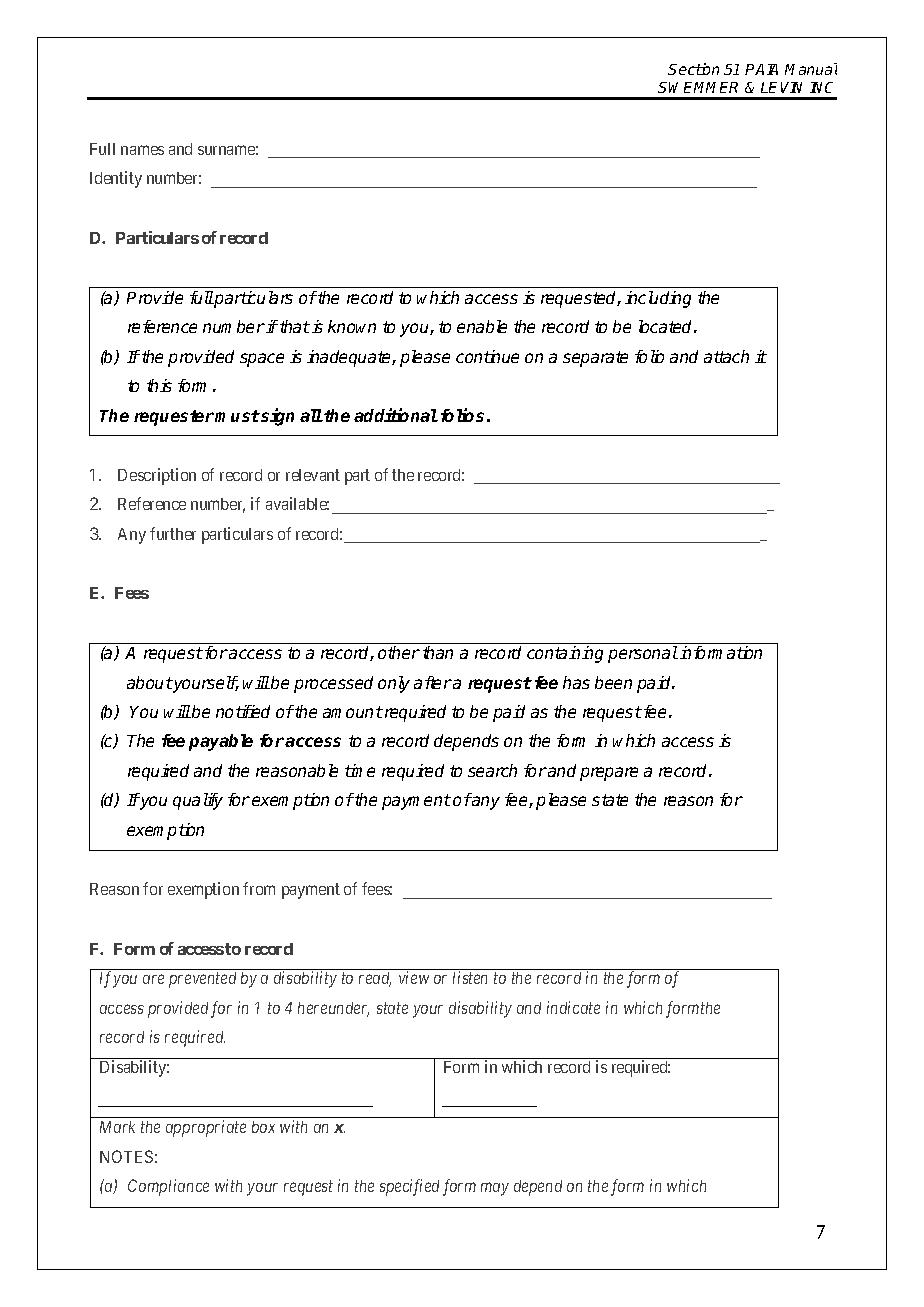 The width and height of the screenshot is (924, 1307). Describe the element at coordinates (573, 1007) in the screenshot. I see `indicate` at that location.
